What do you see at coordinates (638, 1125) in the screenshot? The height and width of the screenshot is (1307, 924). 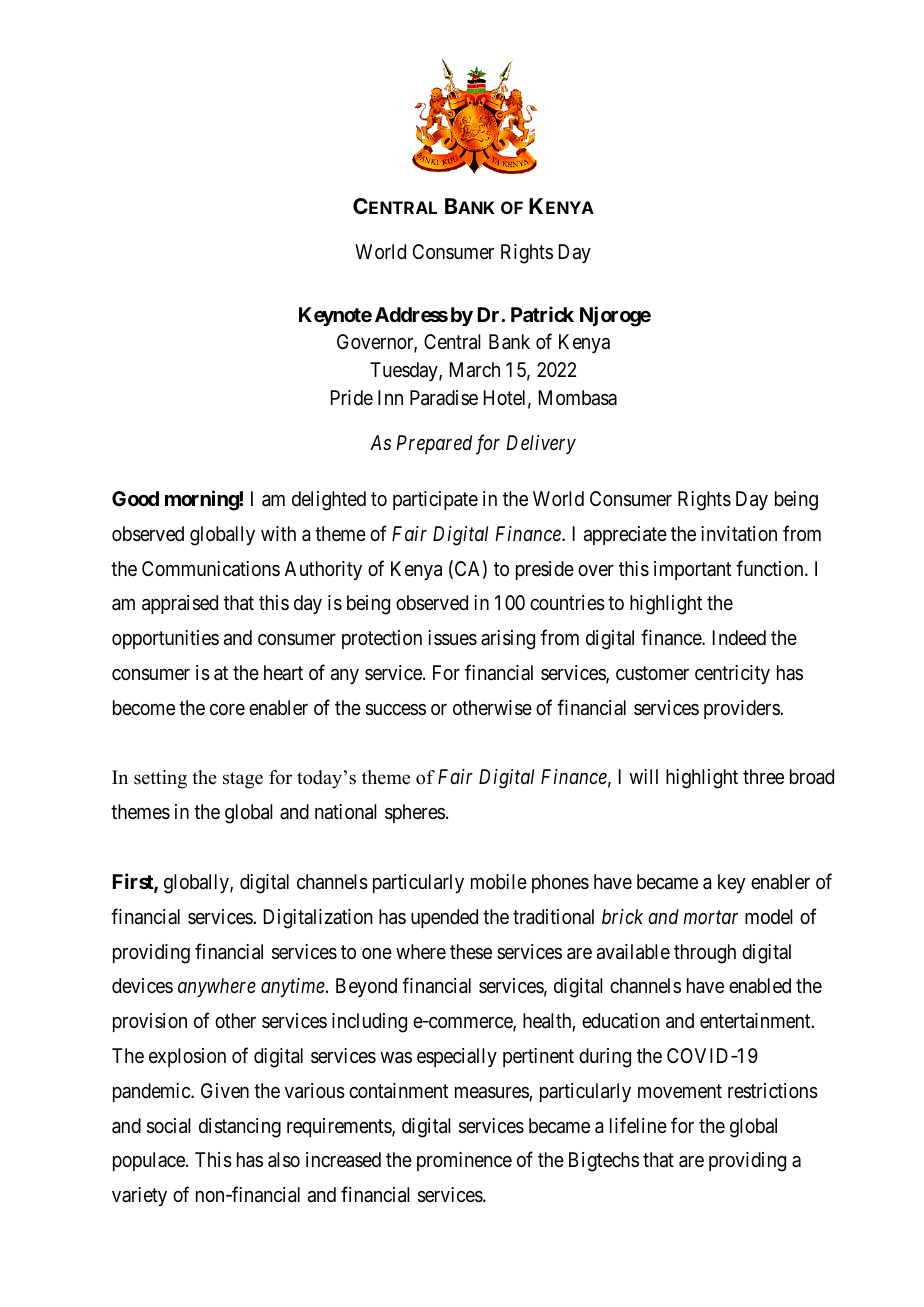 I see `lifeline` at bounding box center [638, 1125].
